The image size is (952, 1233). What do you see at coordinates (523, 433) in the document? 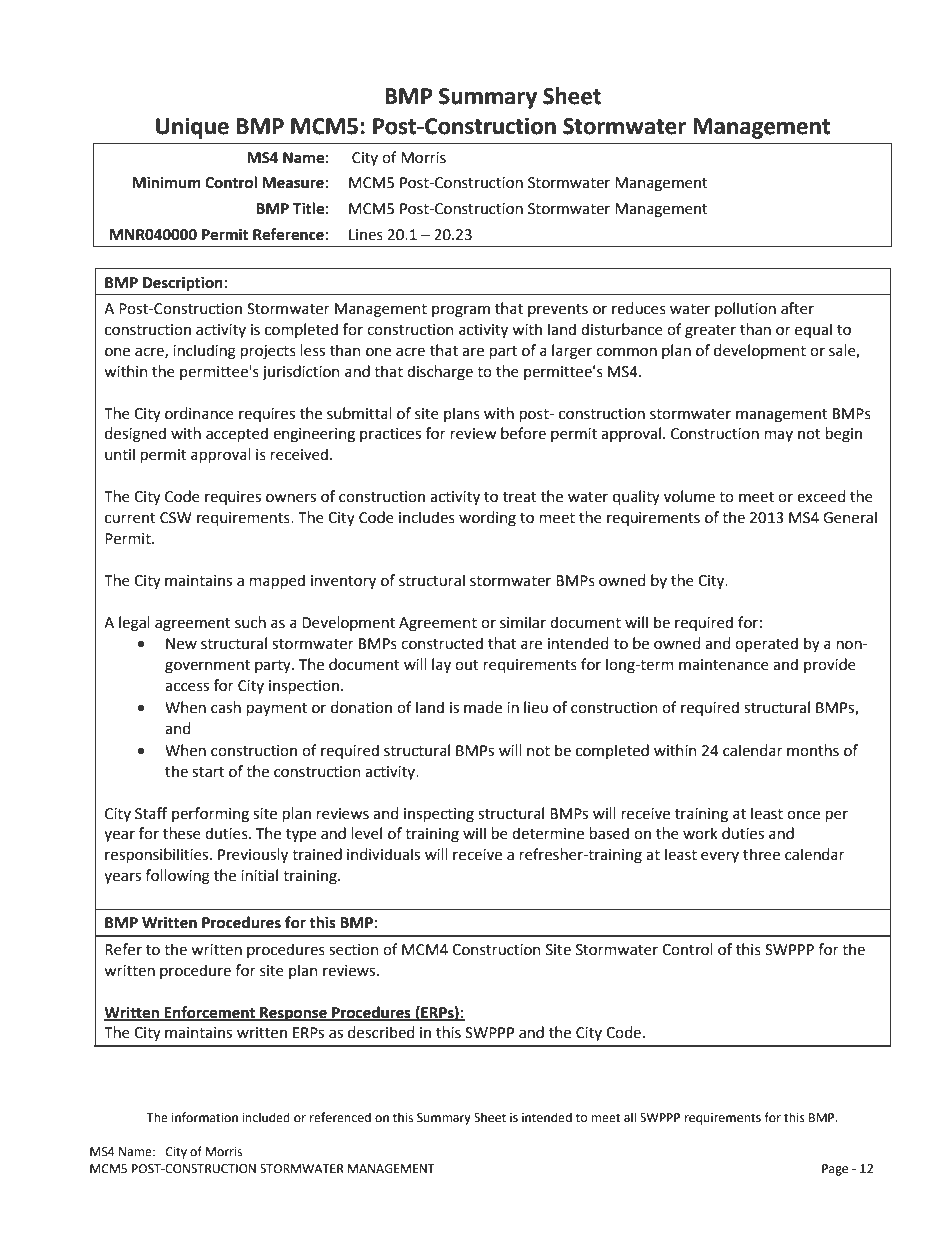
I see `before` at bounding box center [523, 433].
